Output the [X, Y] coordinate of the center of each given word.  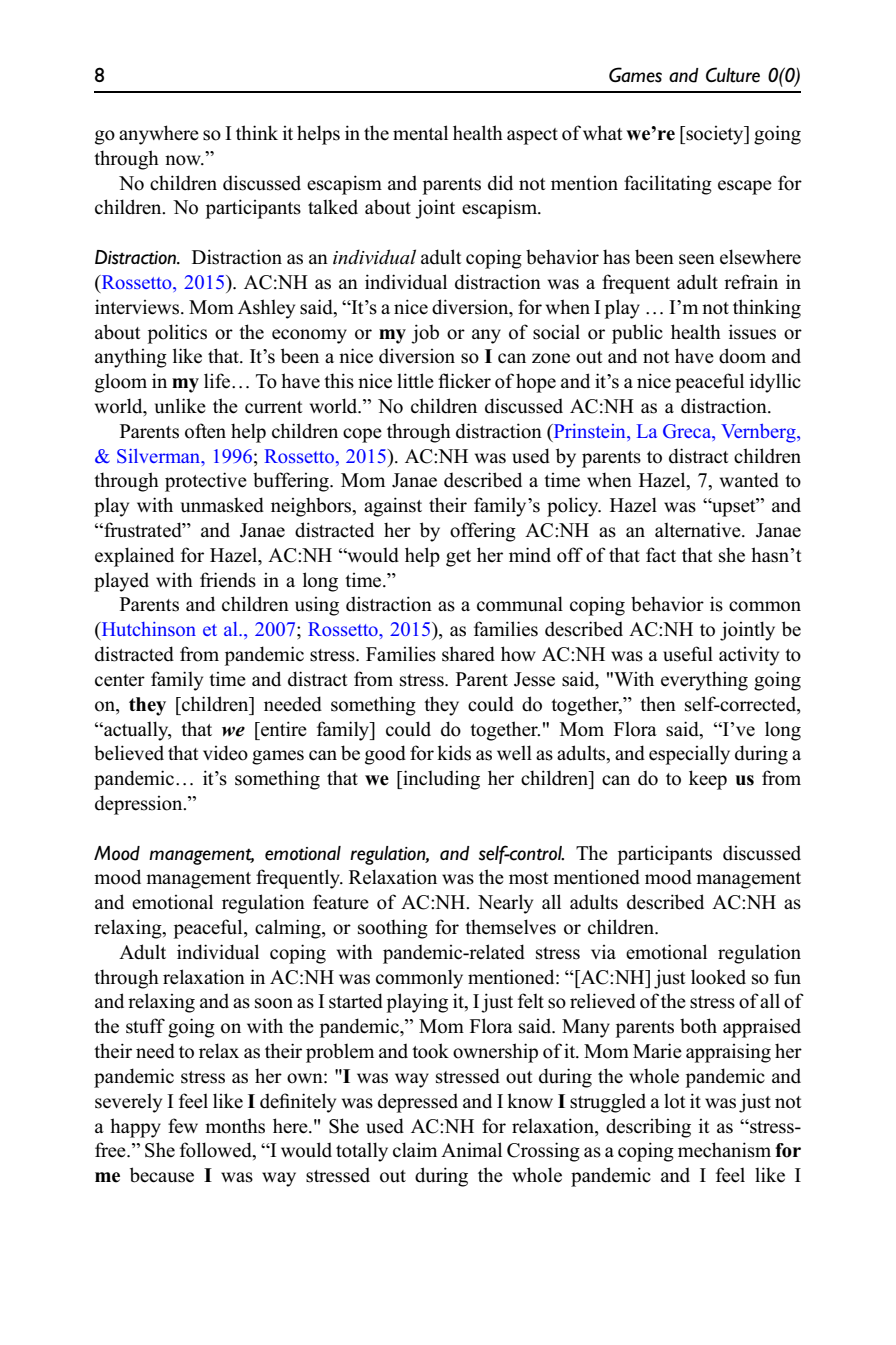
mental [420, 133]
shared [468, 654]
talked [333, 207]
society [715, 135]
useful [688, 654]
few [183, 1126]
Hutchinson [147, 630]
